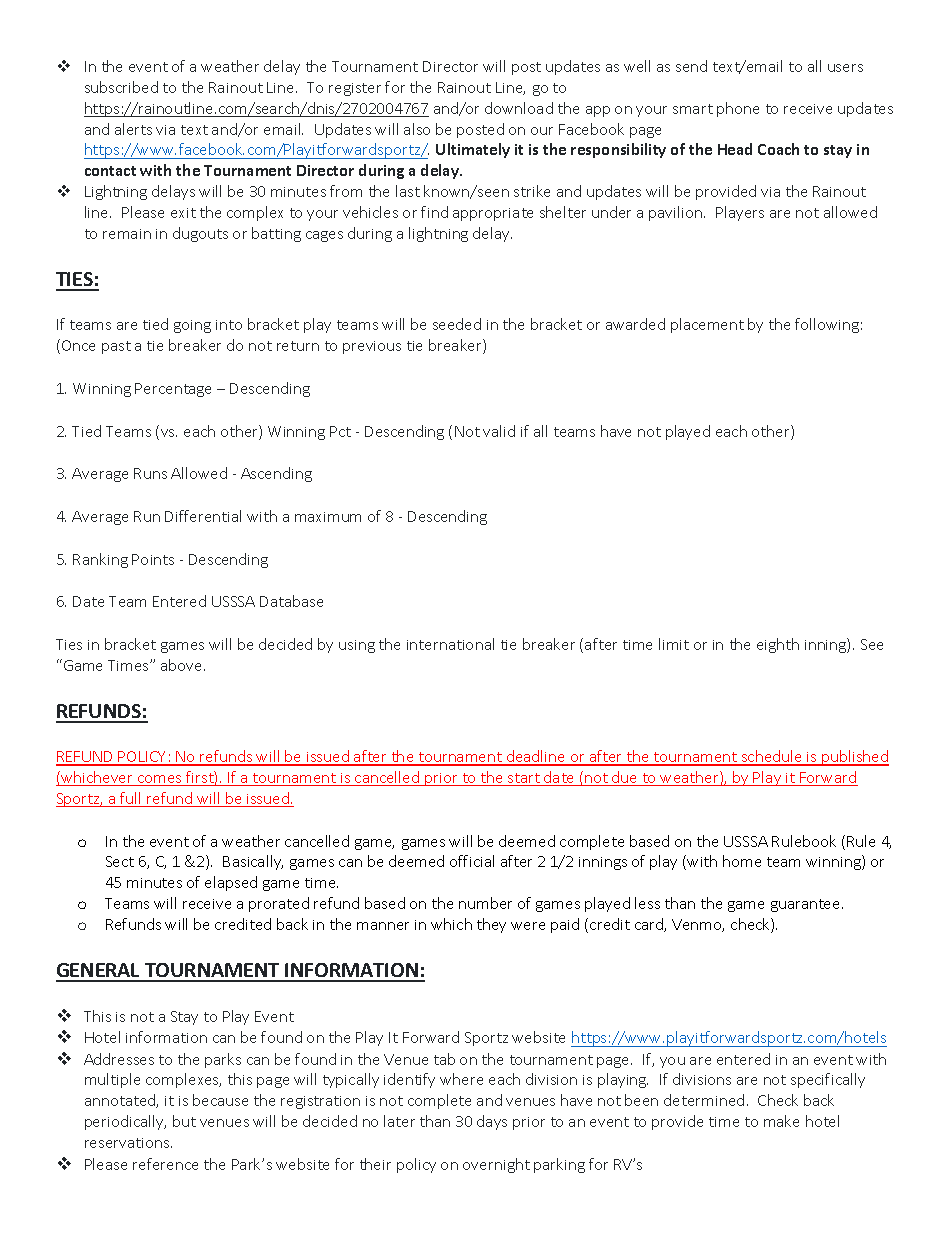 This document has width=952, height=1233. I want to click on subscribed, so click(121, 87).
